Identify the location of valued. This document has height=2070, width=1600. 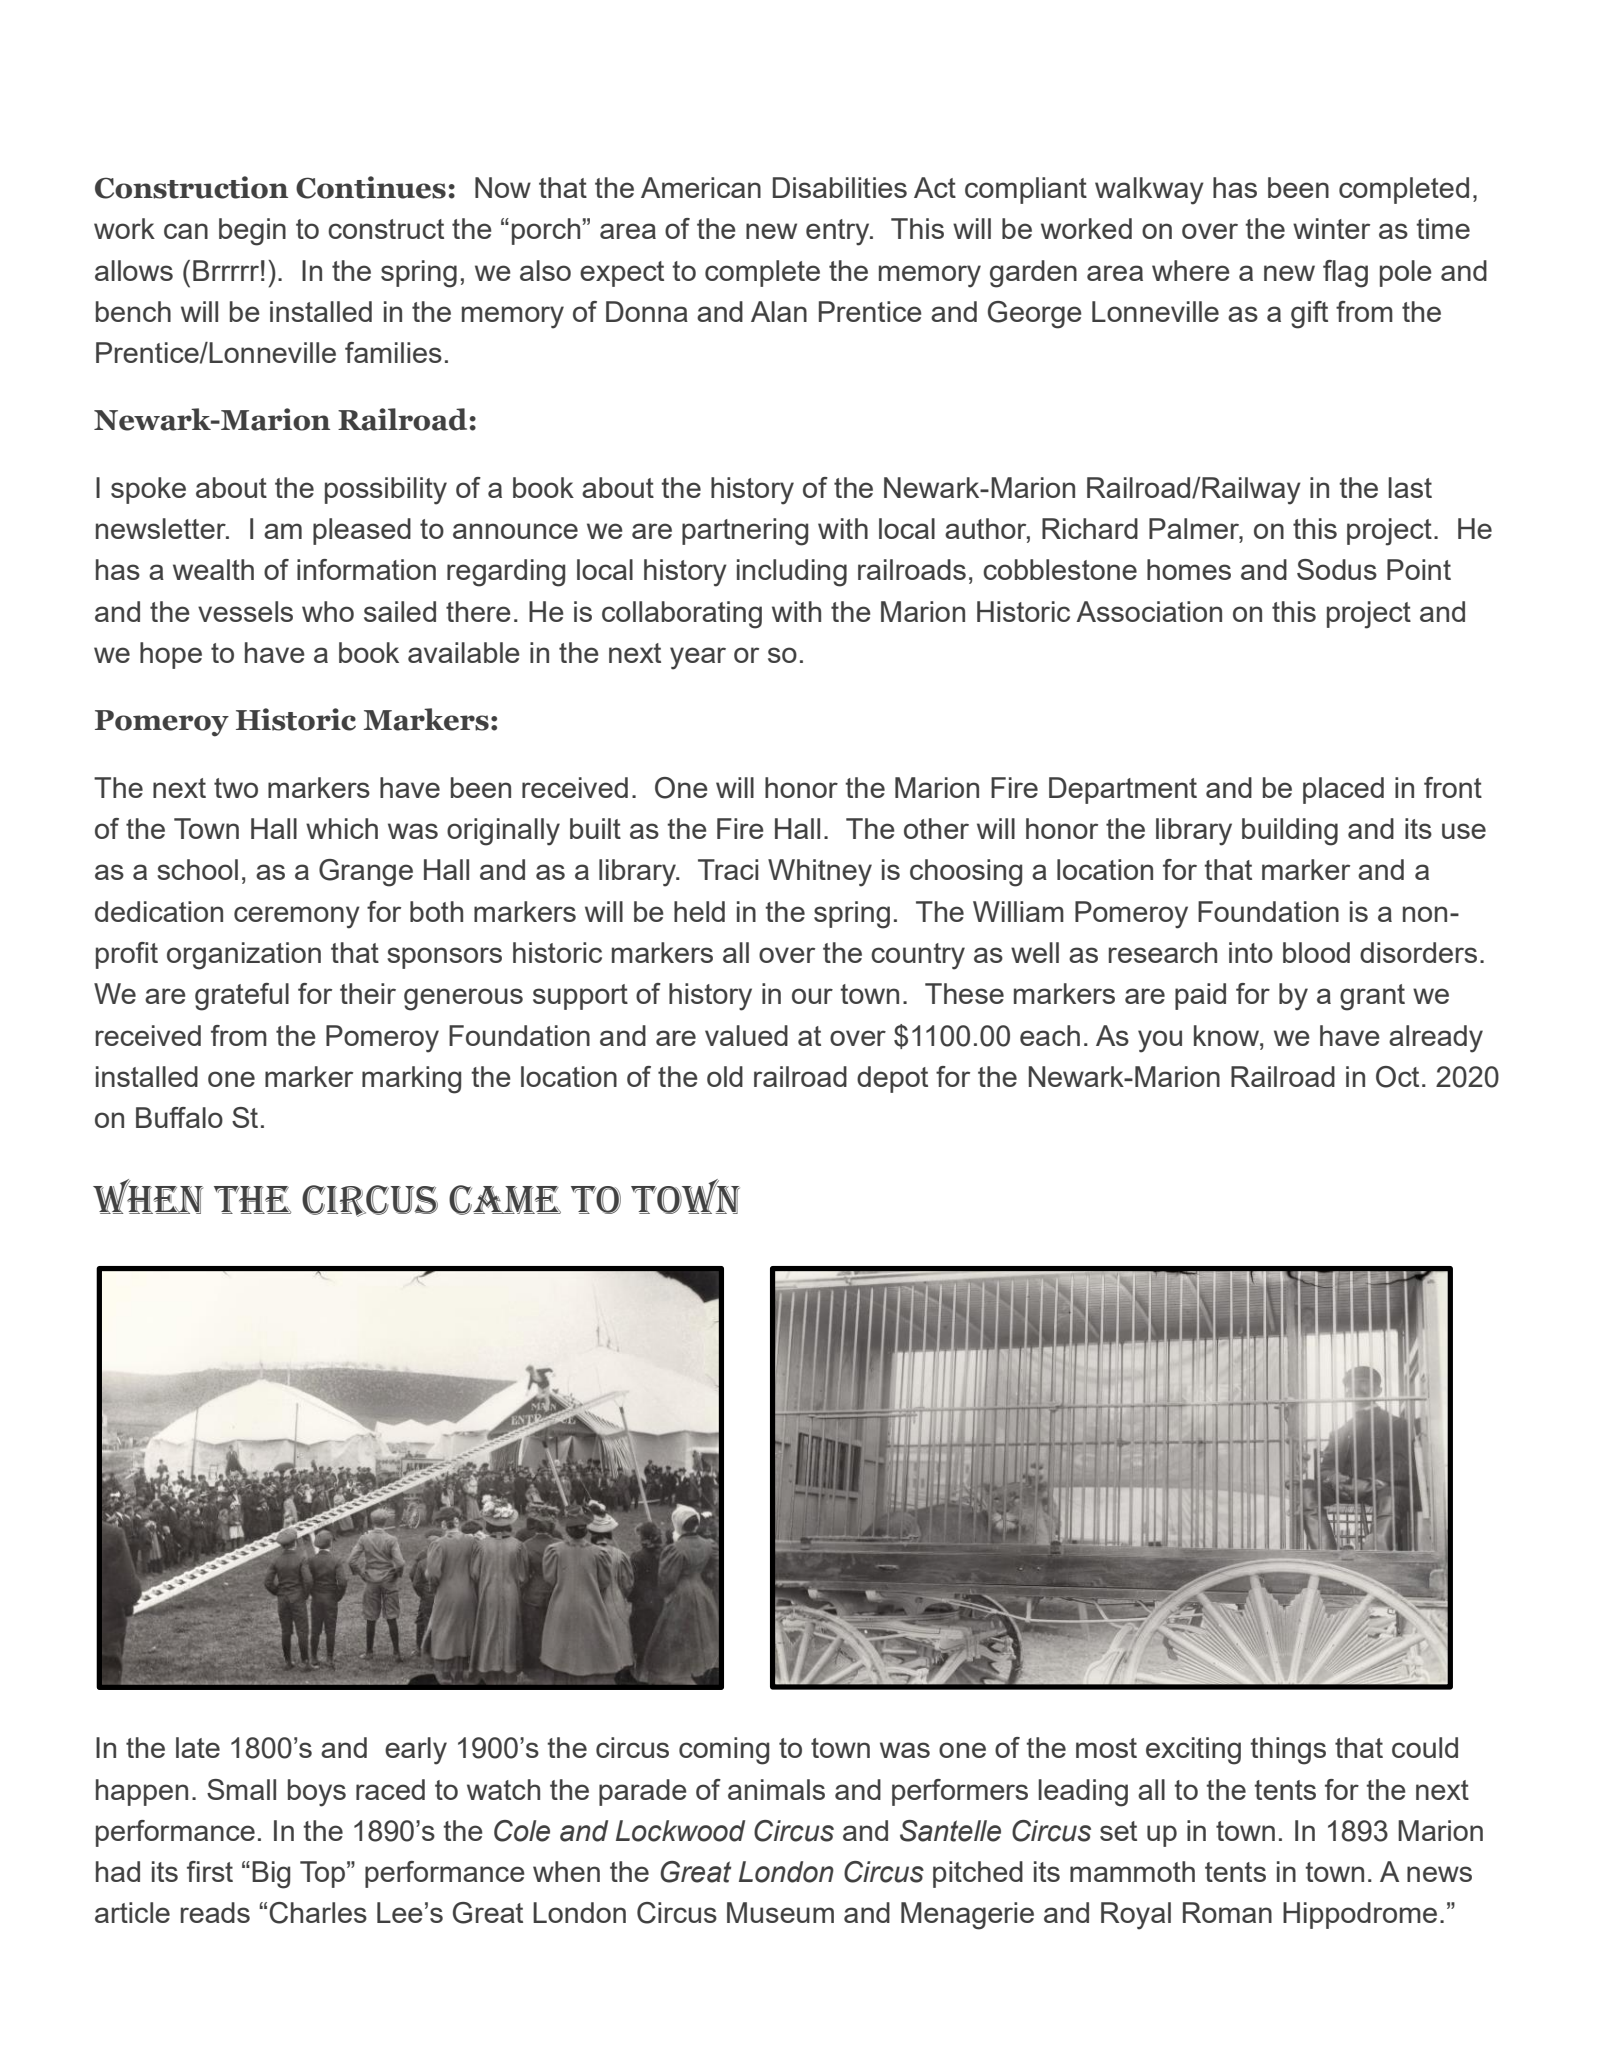
(746, 1035).
